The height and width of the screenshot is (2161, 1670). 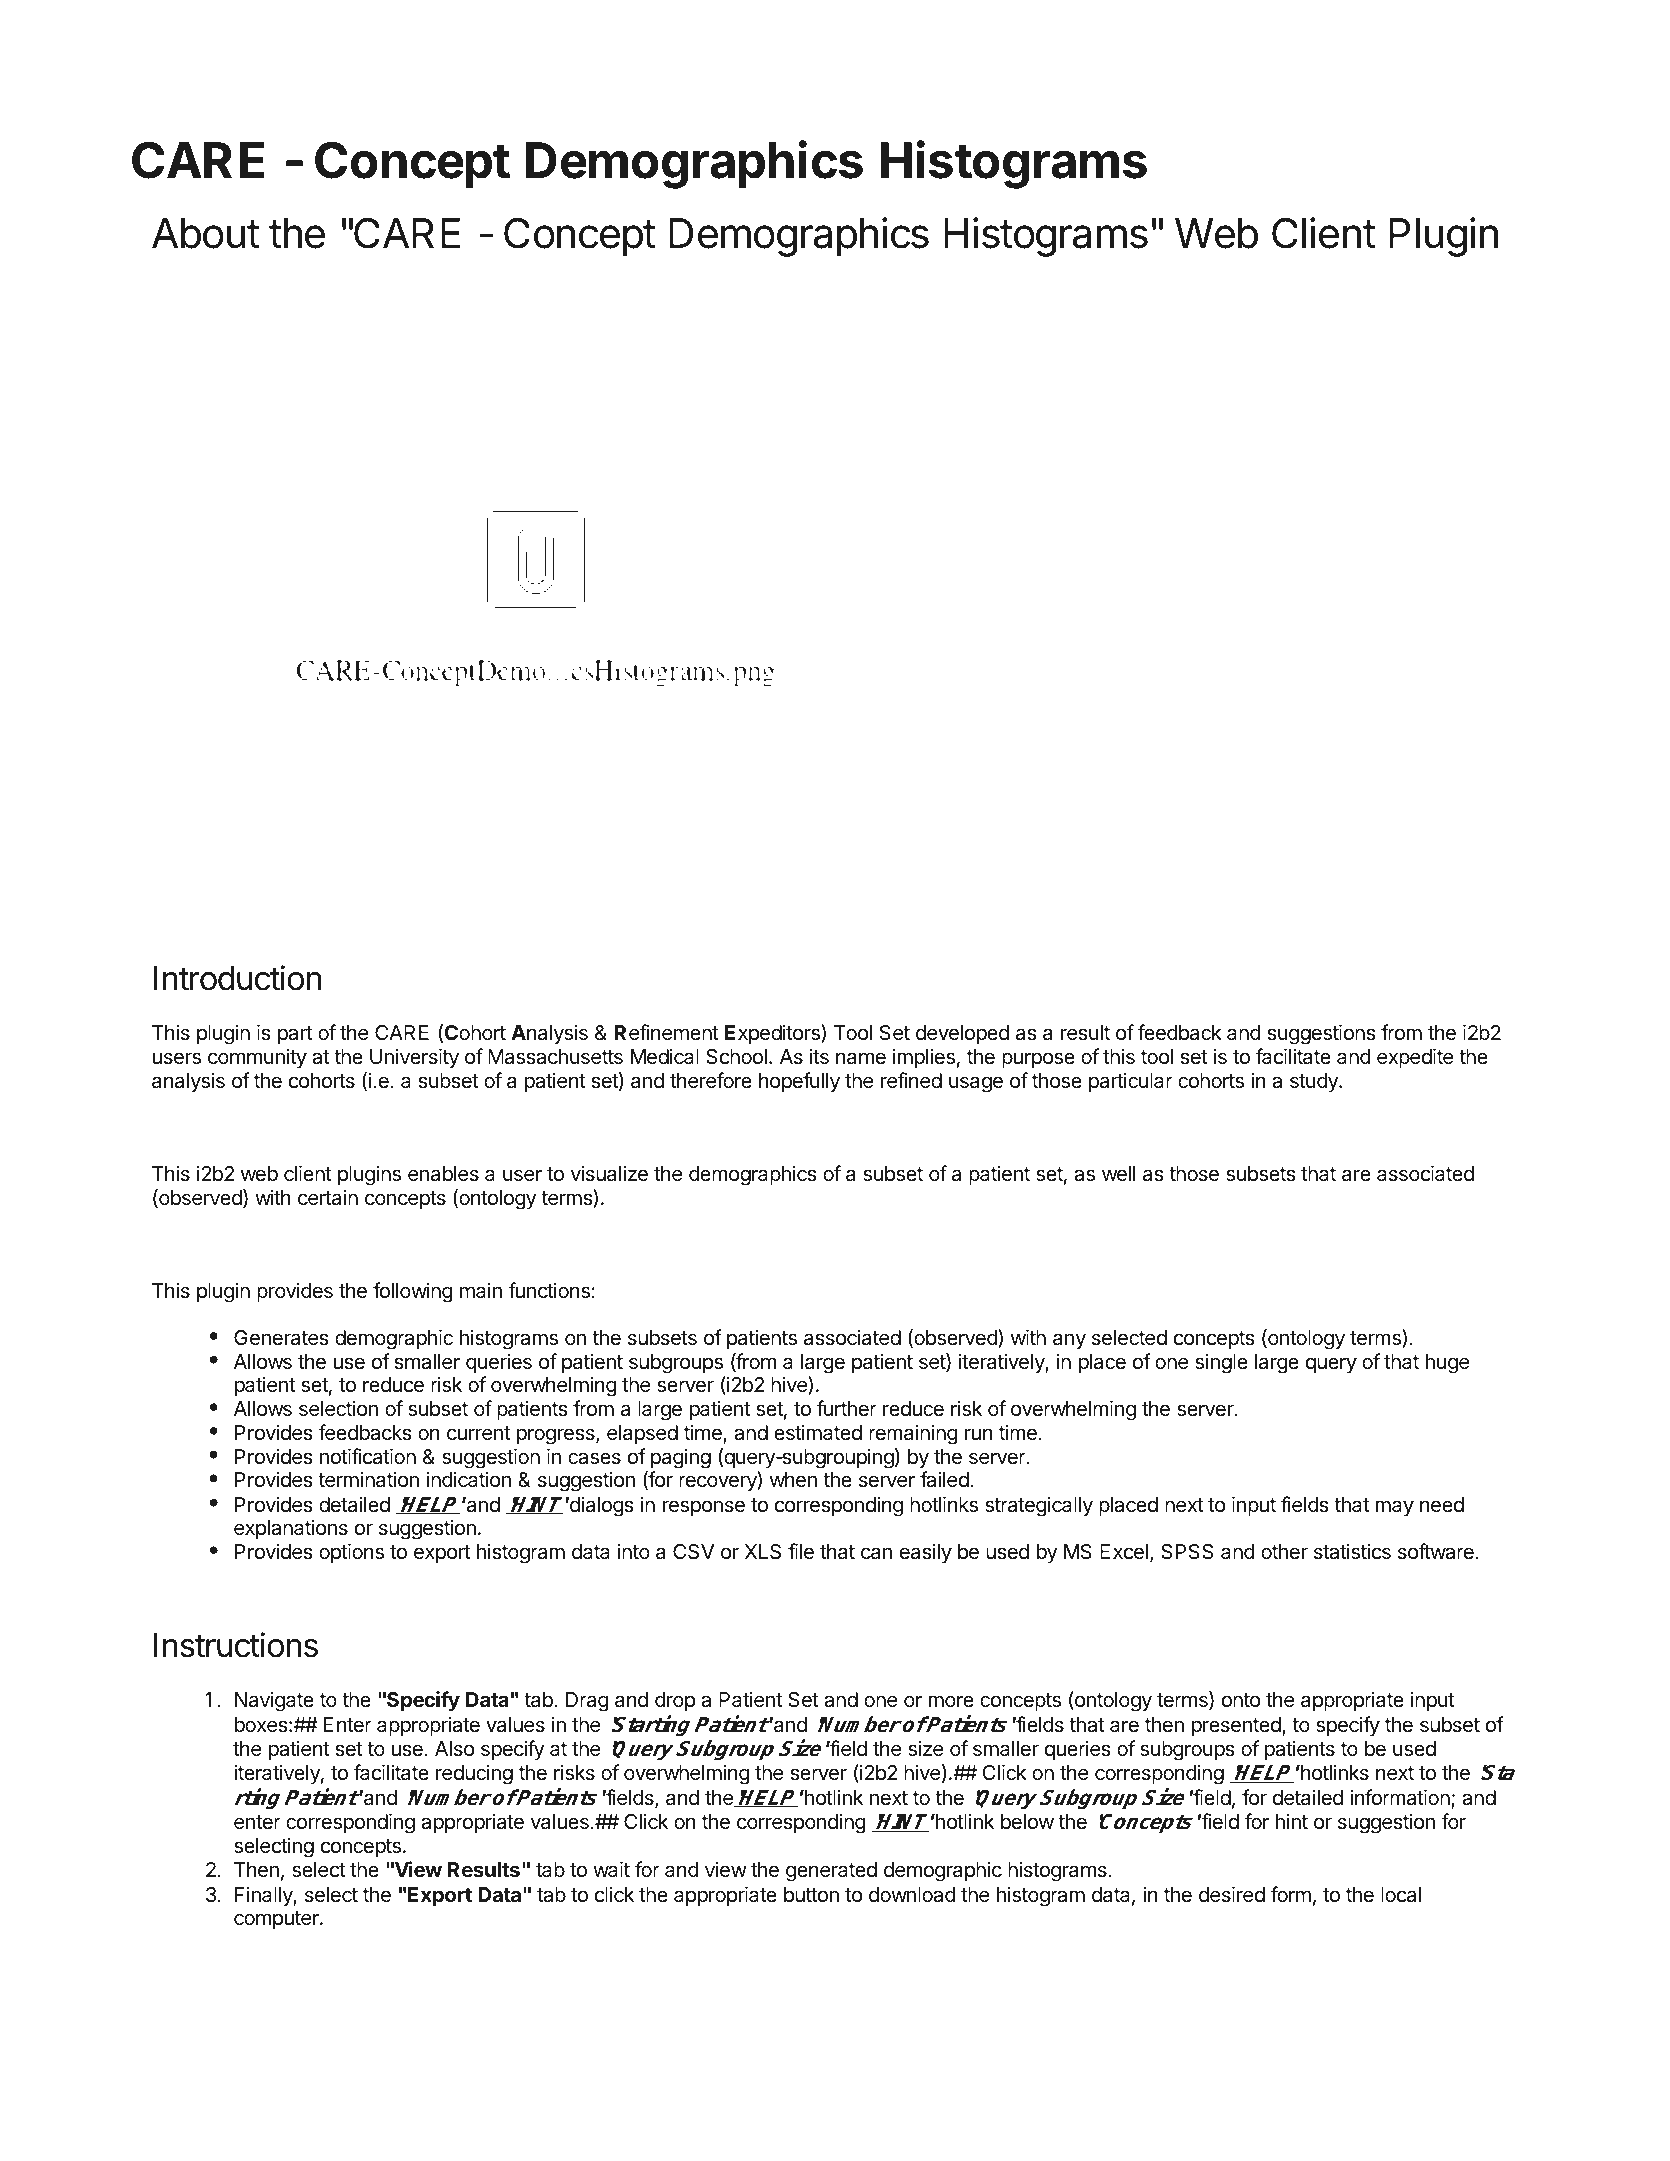 What do you see at coordinates (206, 233) in the screenshot?
I see `About` at bounding box center [206, 233].
